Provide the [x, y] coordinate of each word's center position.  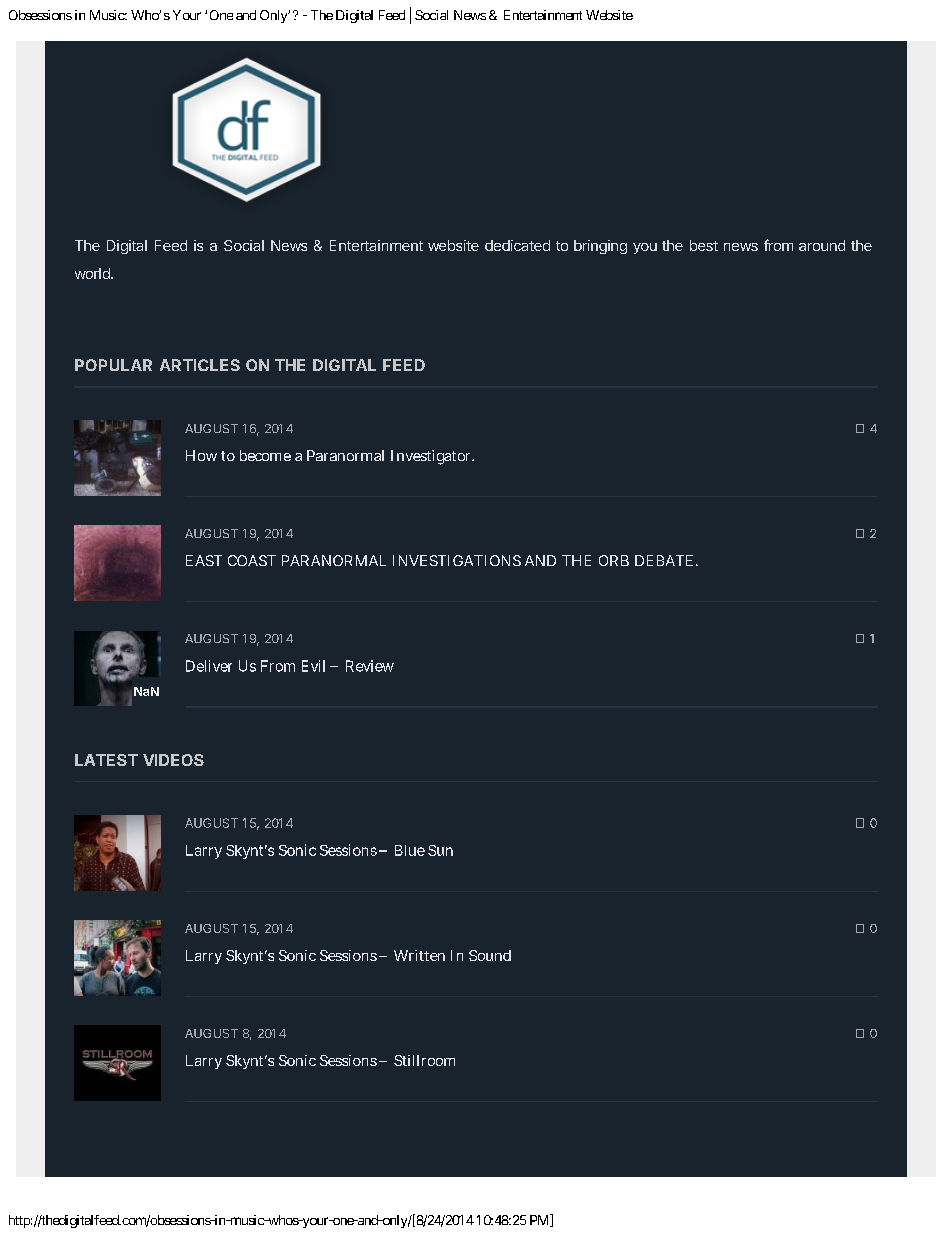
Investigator [432, 457]
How [201, 455]
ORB [614, 560]
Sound [490, 955]
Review [370, 666]
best [704, 245]
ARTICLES [200, 365]
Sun [440, 850]
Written [419, 955]
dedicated [517, 245]
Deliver [209, 666]
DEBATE [664, 560]
